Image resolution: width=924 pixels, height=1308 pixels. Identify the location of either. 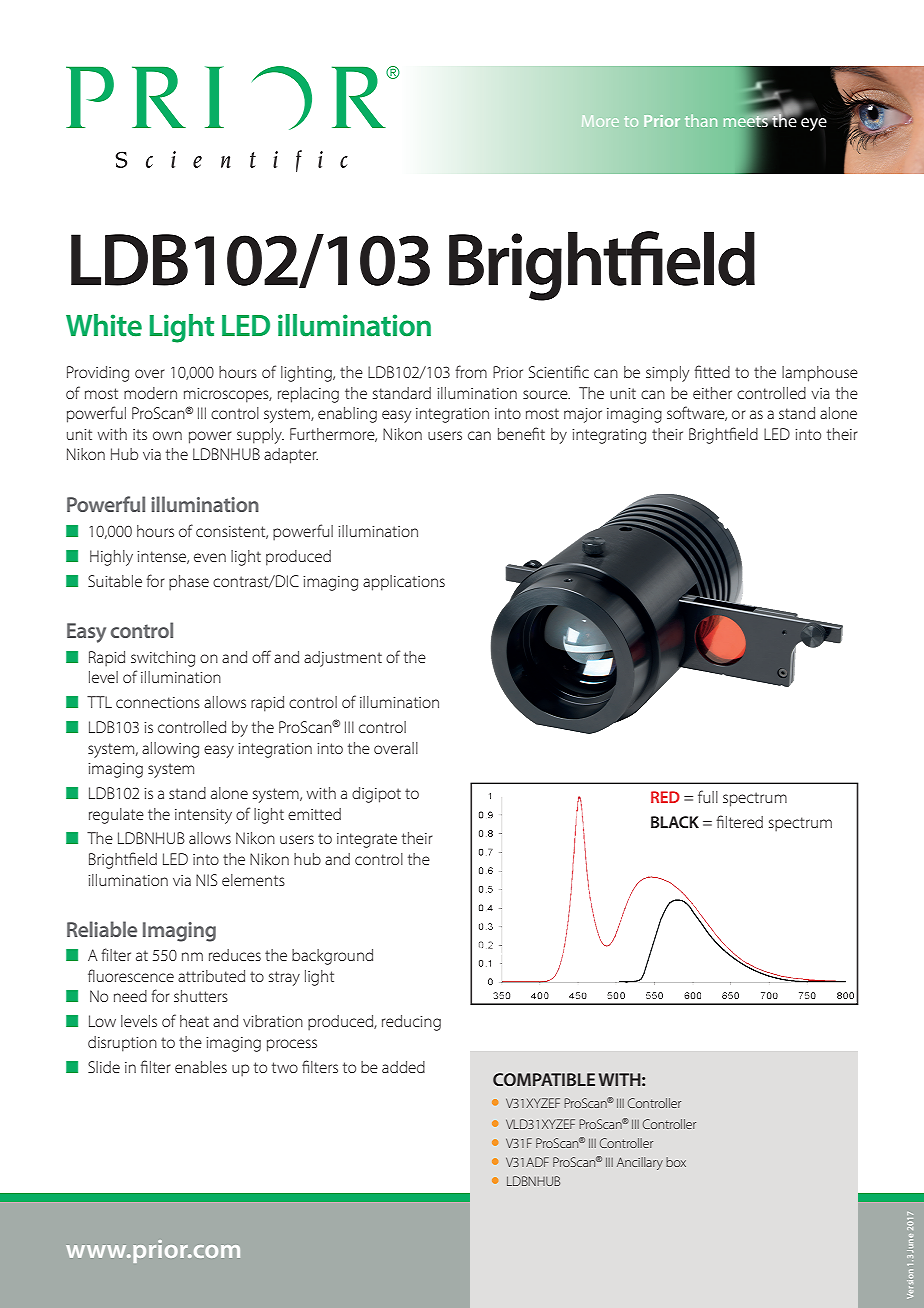
(712, 393).
